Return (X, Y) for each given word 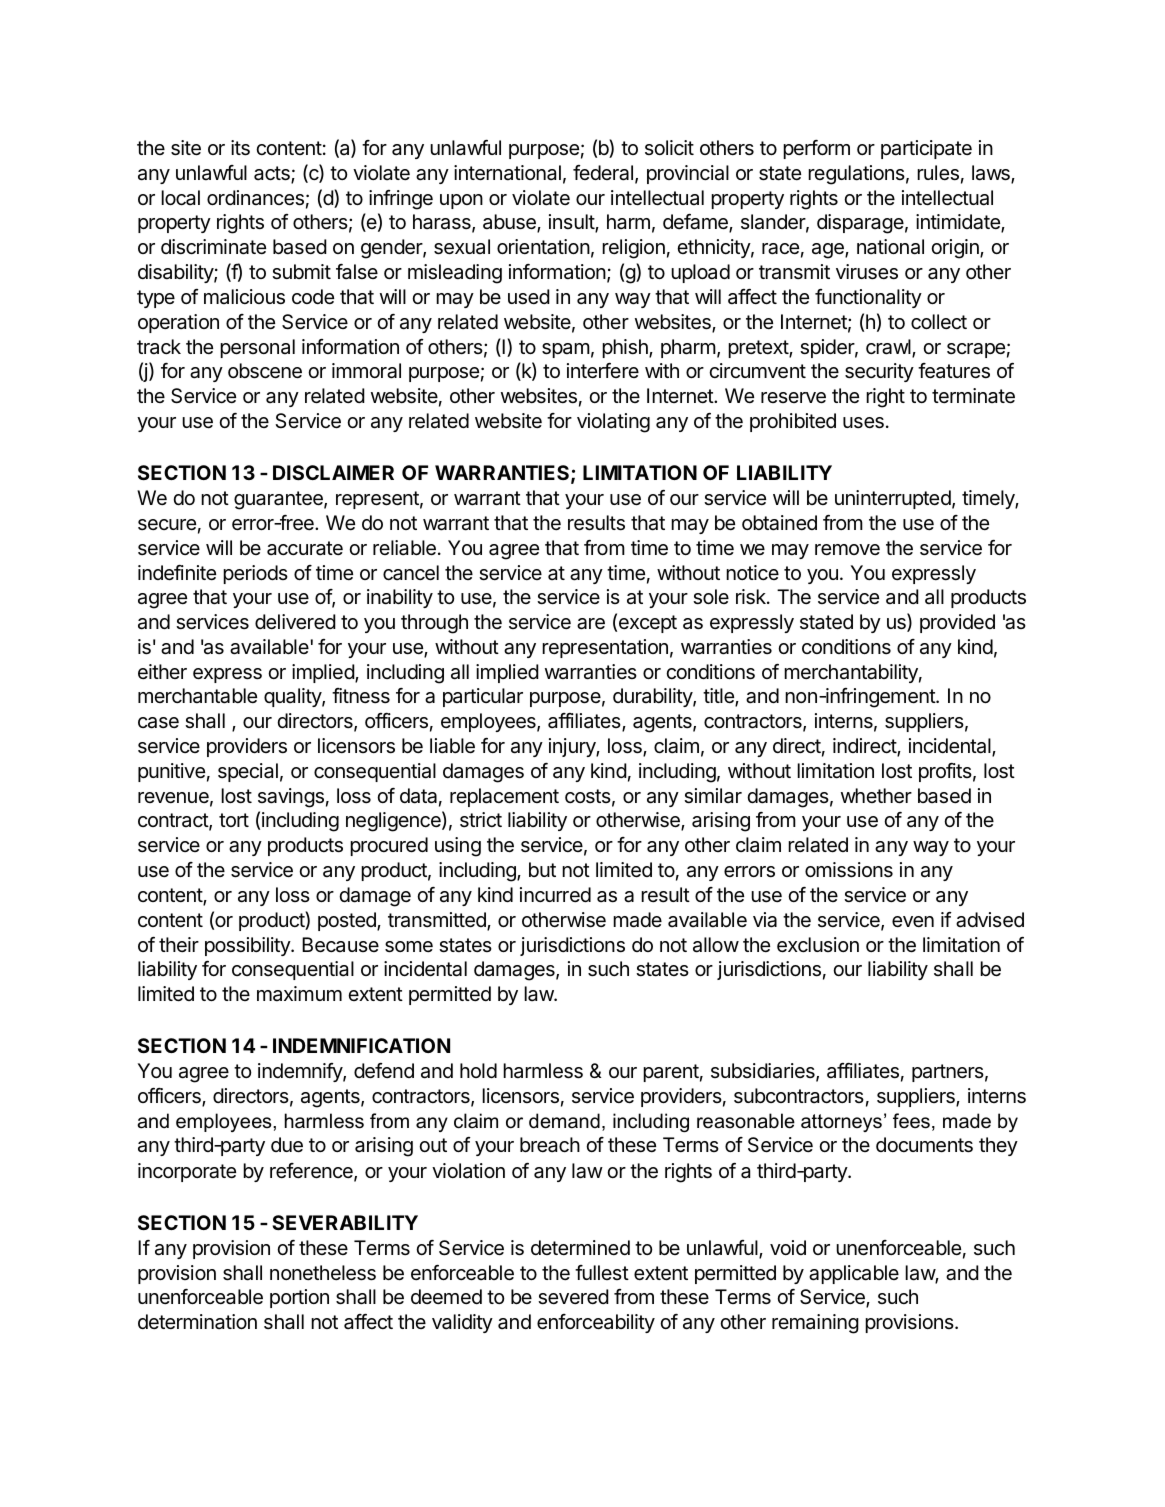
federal (603, 173)
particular (483, 697)
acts (273, 174)
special (248, 772)
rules (938, 173)
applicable (854, 1274)
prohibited (793, 422)
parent (671, 1073)
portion (299, 1298)
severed (573, 1297)
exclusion (818, 945)
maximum (299, 994)
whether (876, 796)
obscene (265, 371)
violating (613, 423)
